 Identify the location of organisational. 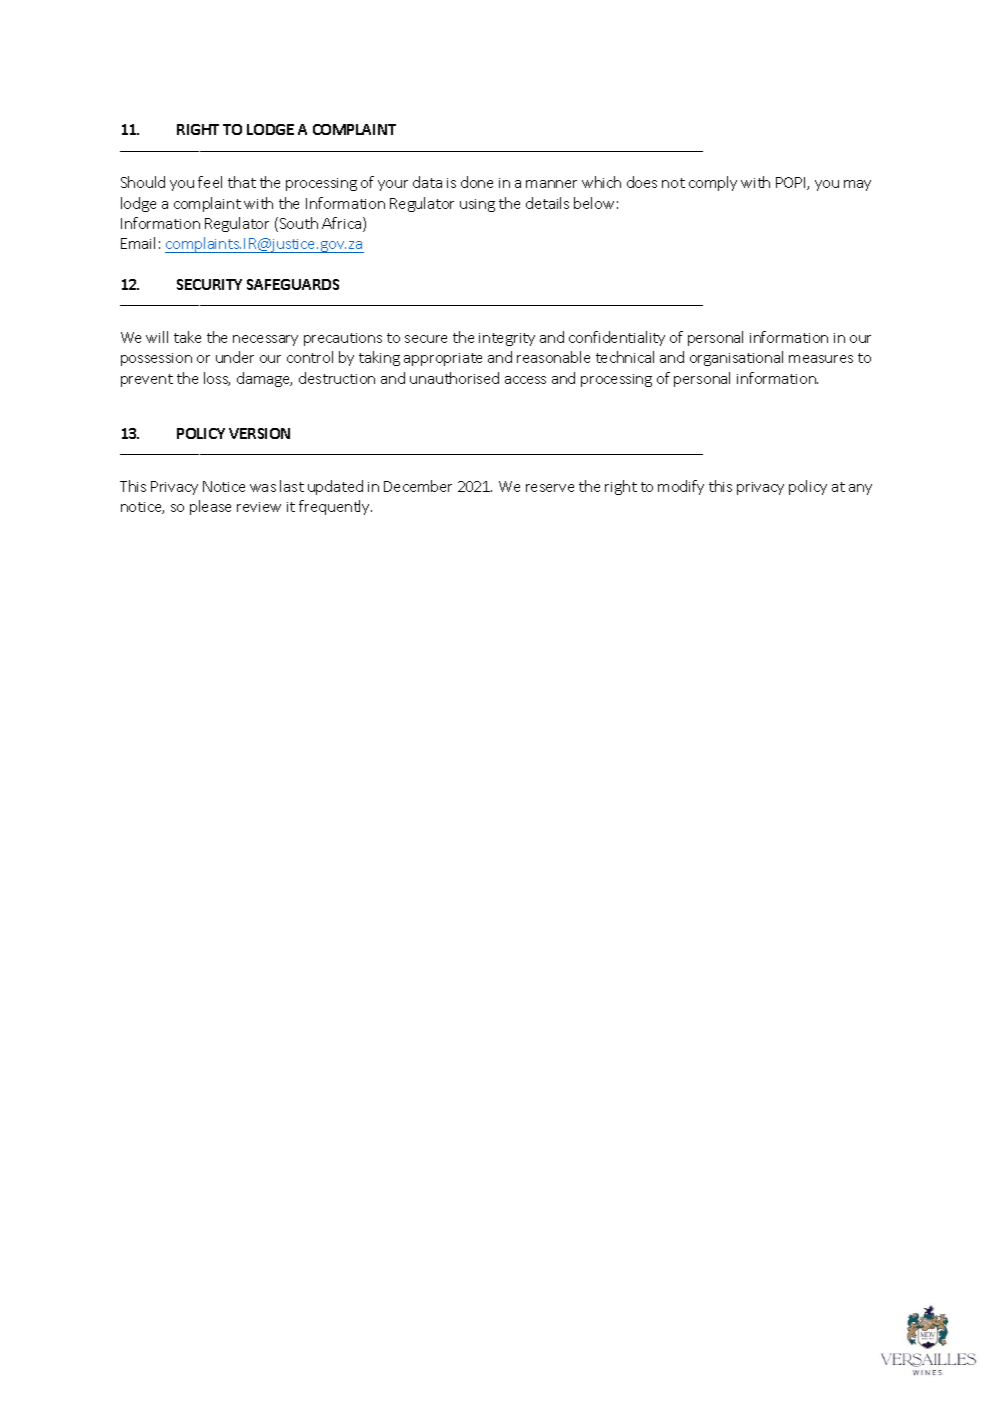
(736, 358).
